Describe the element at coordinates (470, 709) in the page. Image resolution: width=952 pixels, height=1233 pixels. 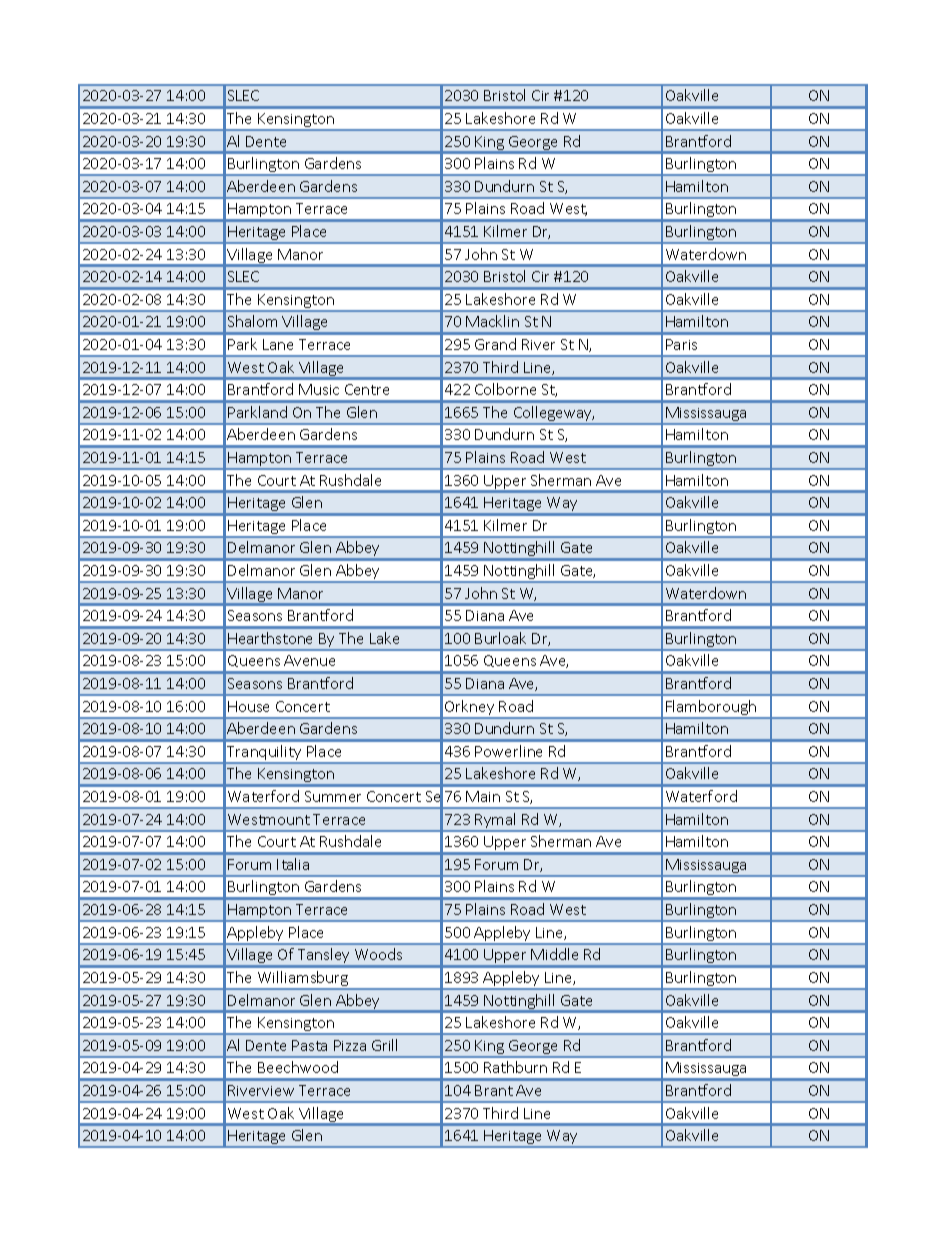
I see `Orkney` at that location.
